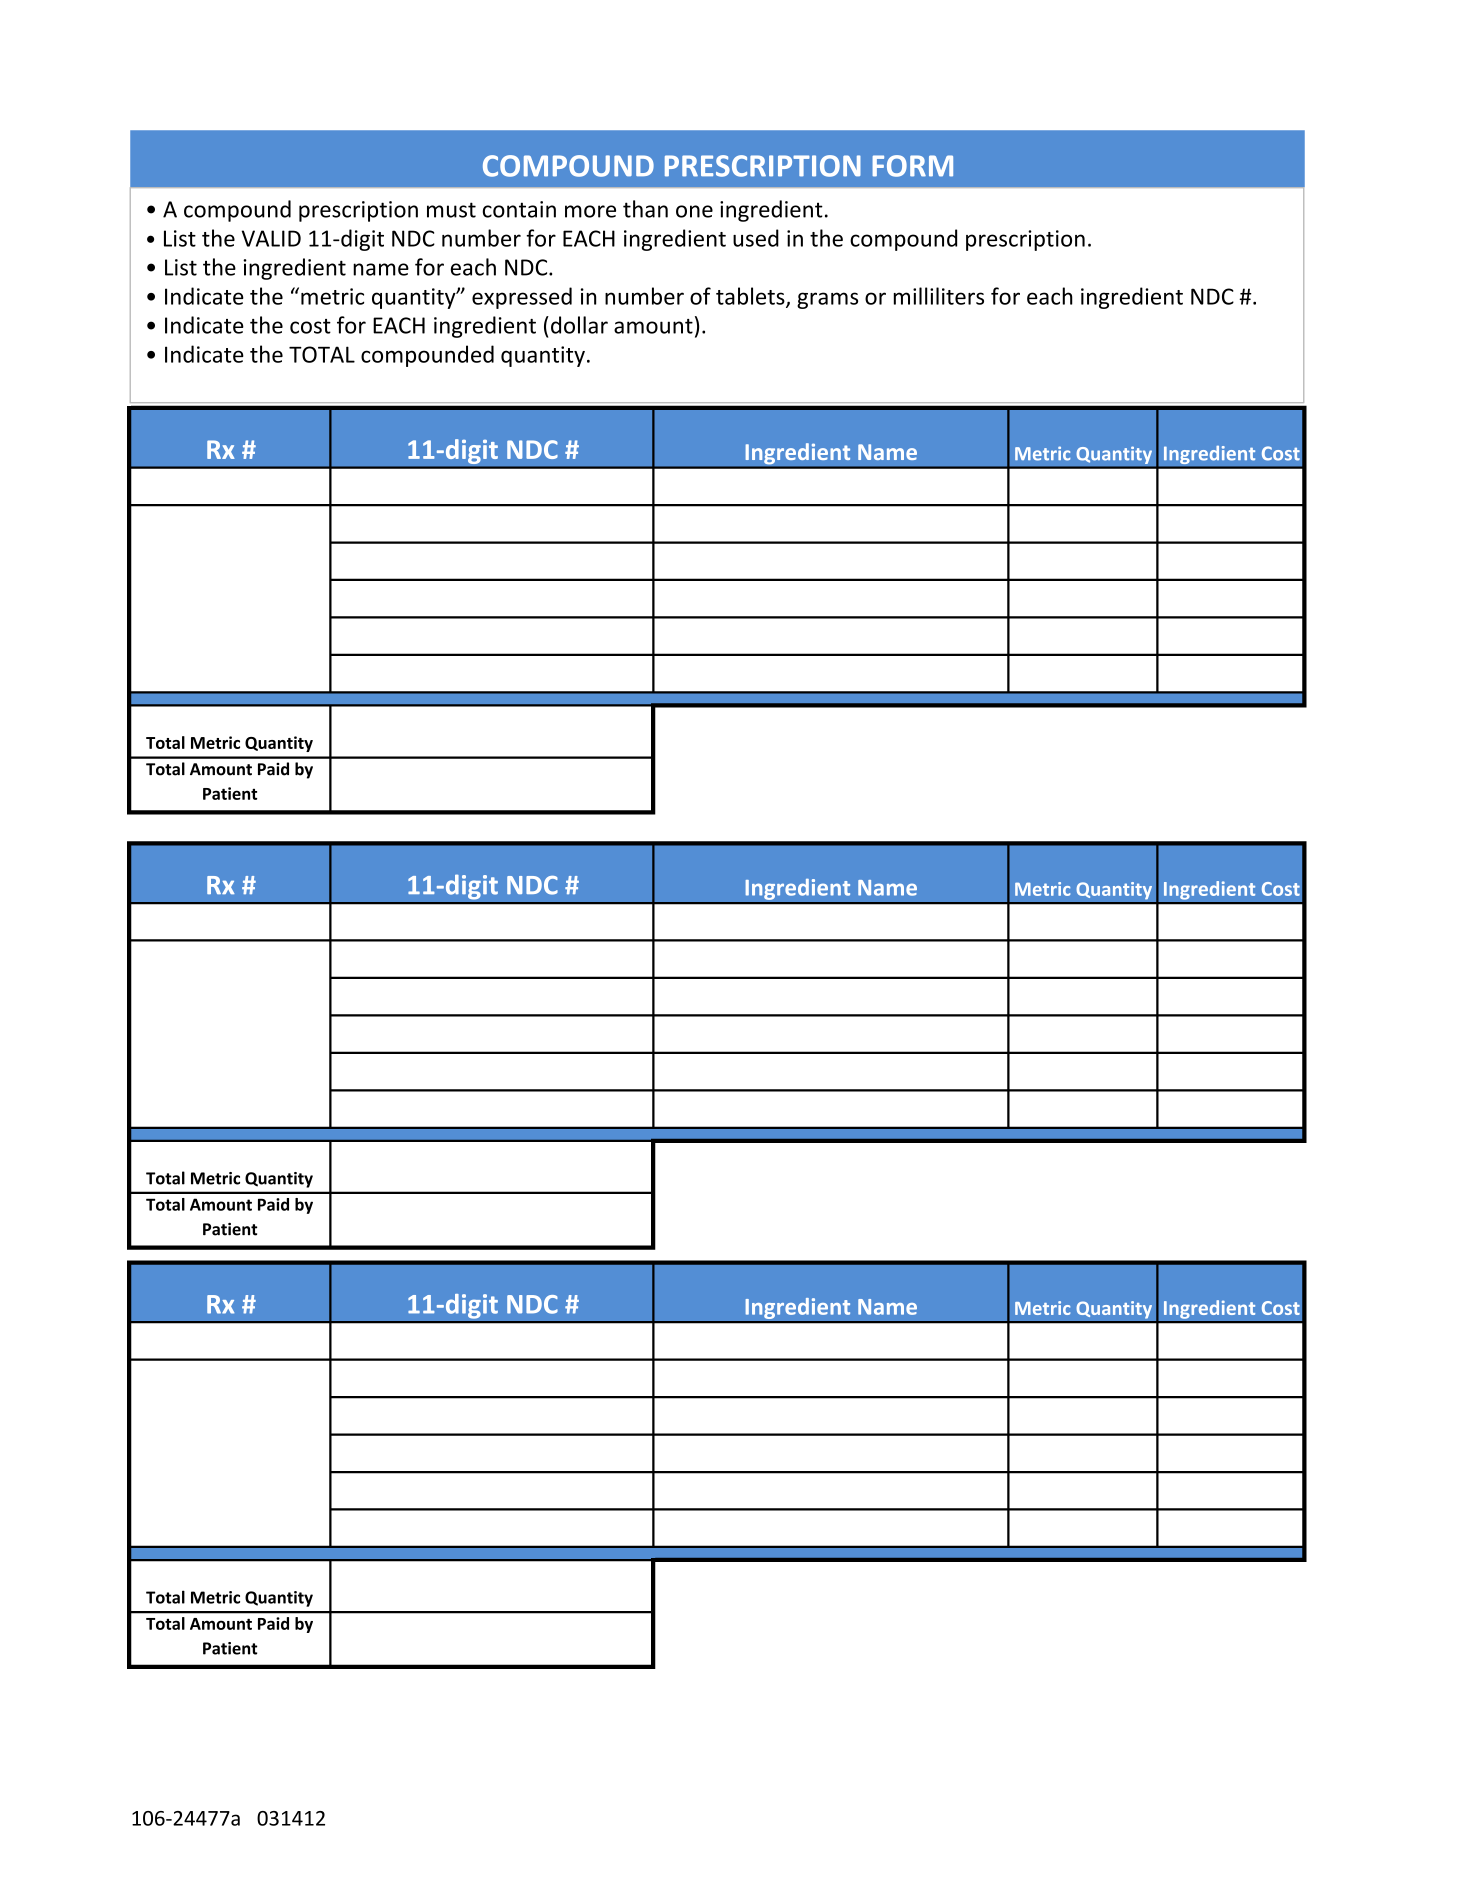  I want to click on grams, so click(827, 300).
